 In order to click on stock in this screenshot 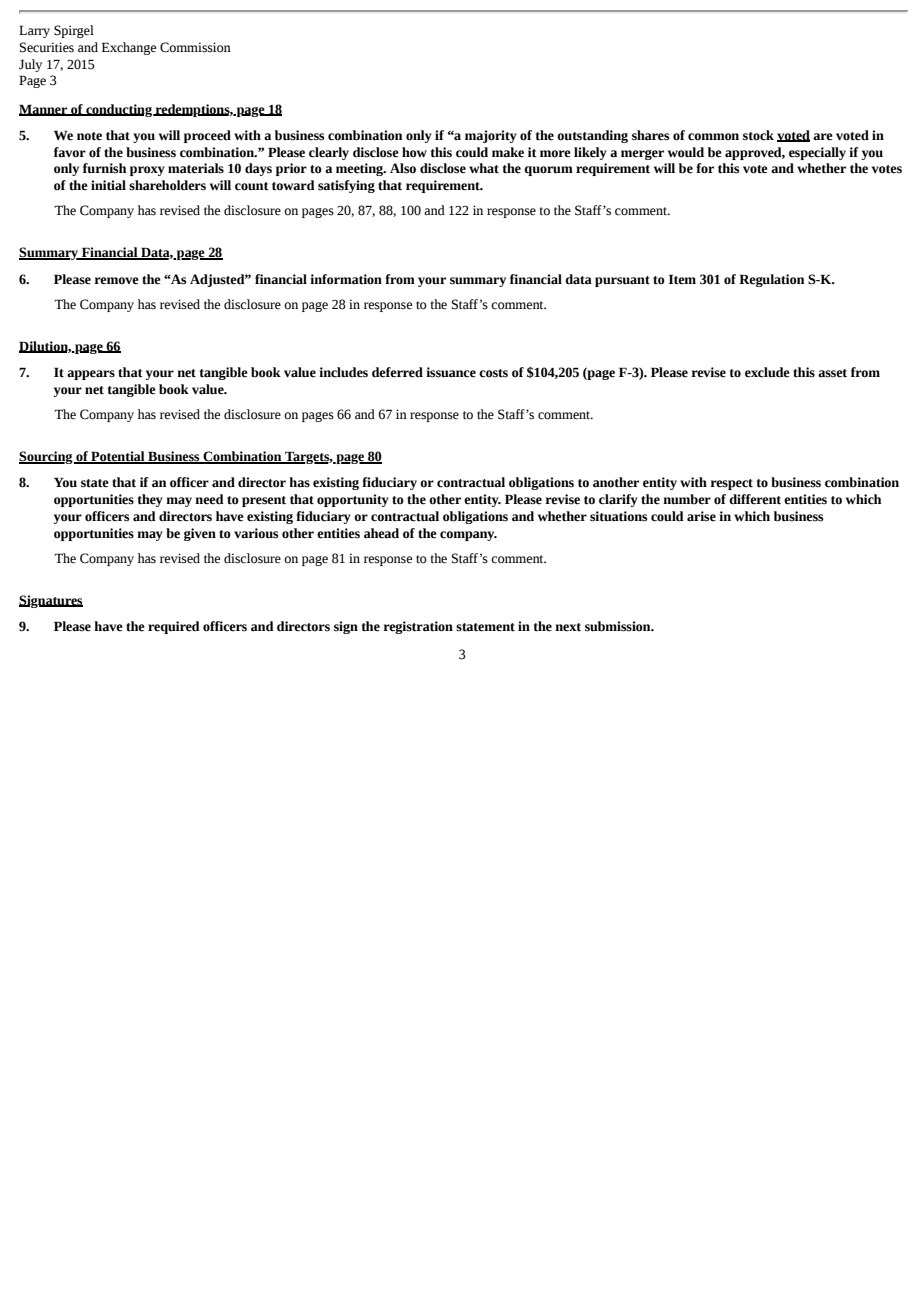, I will do `click(758, 135)`.
